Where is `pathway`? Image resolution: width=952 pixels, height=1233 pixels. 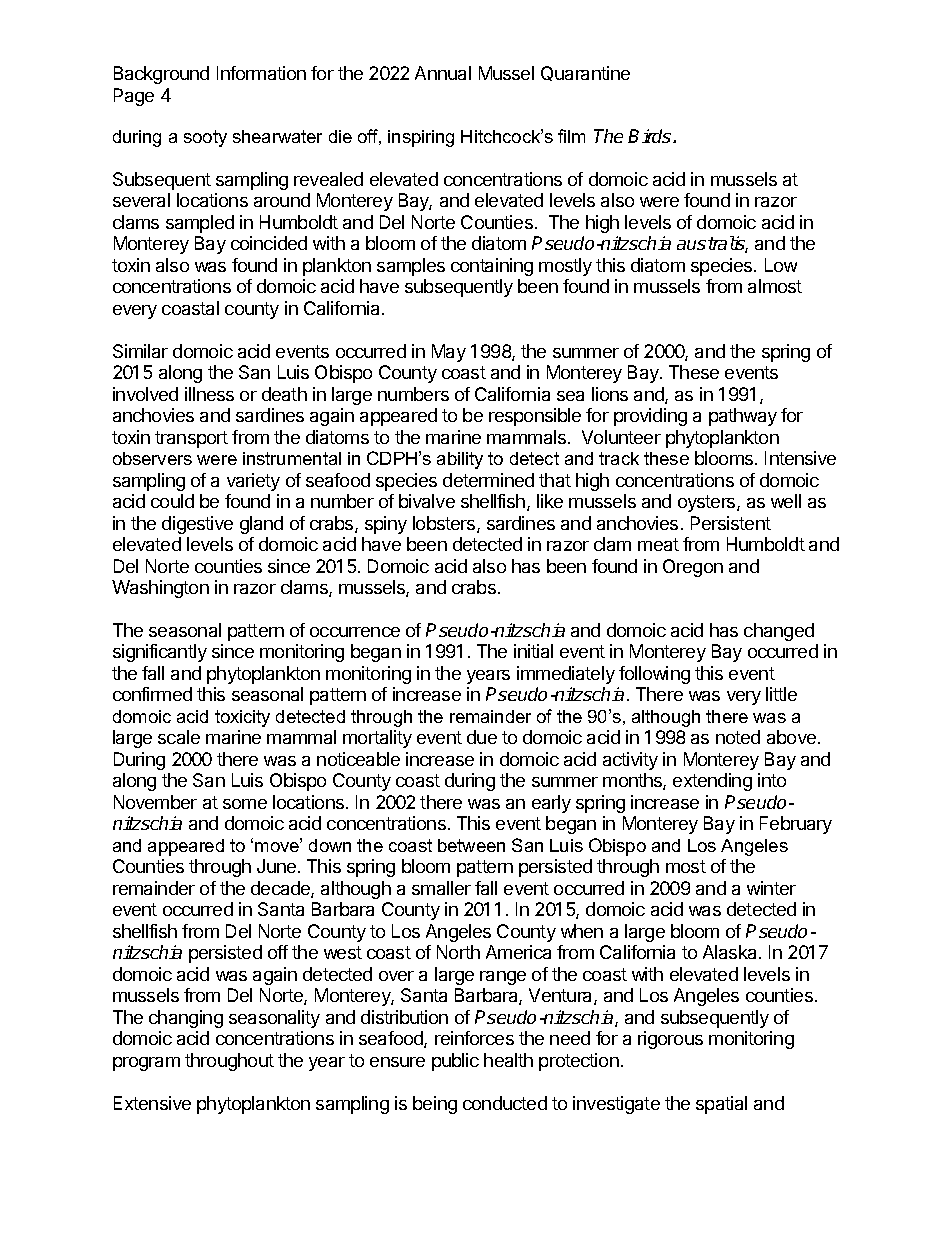 pathway is located at coordinates (743, 417).
